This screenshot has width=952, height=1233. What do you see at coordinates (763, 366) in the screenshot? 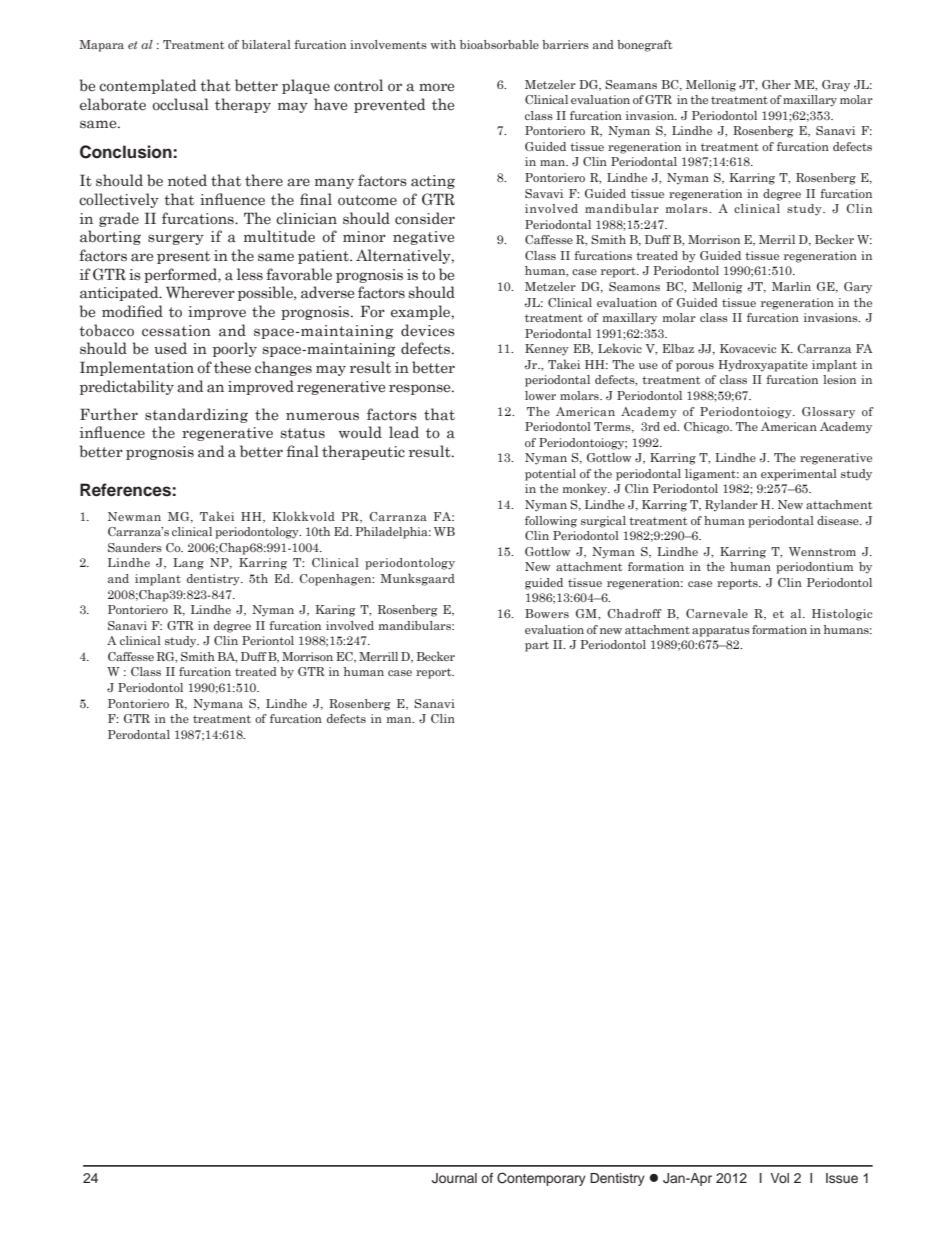
I see `Hydroxyapatite` at bounding box center [763, 366].
